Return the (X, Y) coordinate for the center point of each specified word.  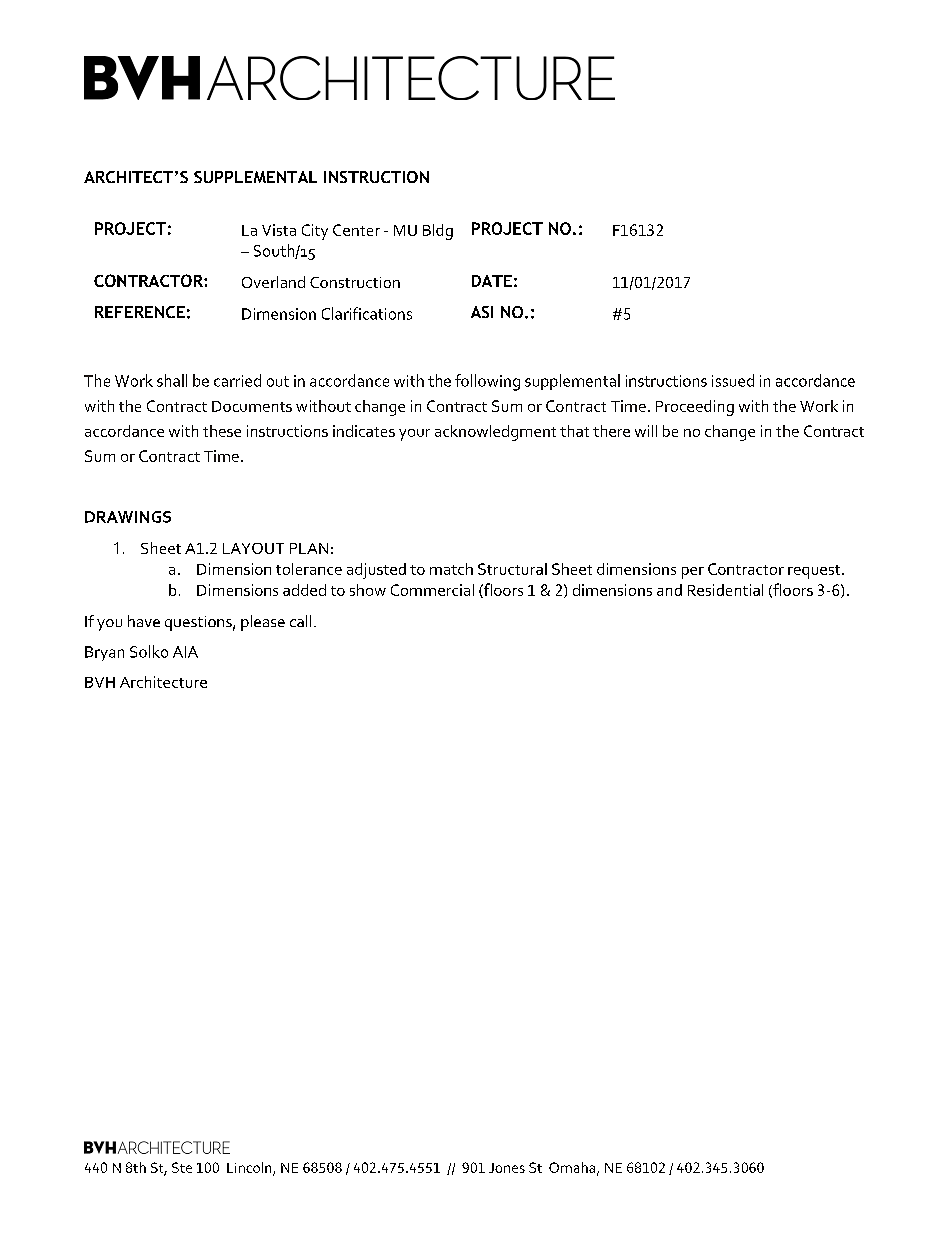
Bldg (438, 232)
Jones (507, 1168)
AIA (185, 652)
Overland (273, 282)
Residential (725, 590)
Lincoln (250, 1168)
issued (733, 380)
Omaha (573, 1168)
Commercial (432, 590)
